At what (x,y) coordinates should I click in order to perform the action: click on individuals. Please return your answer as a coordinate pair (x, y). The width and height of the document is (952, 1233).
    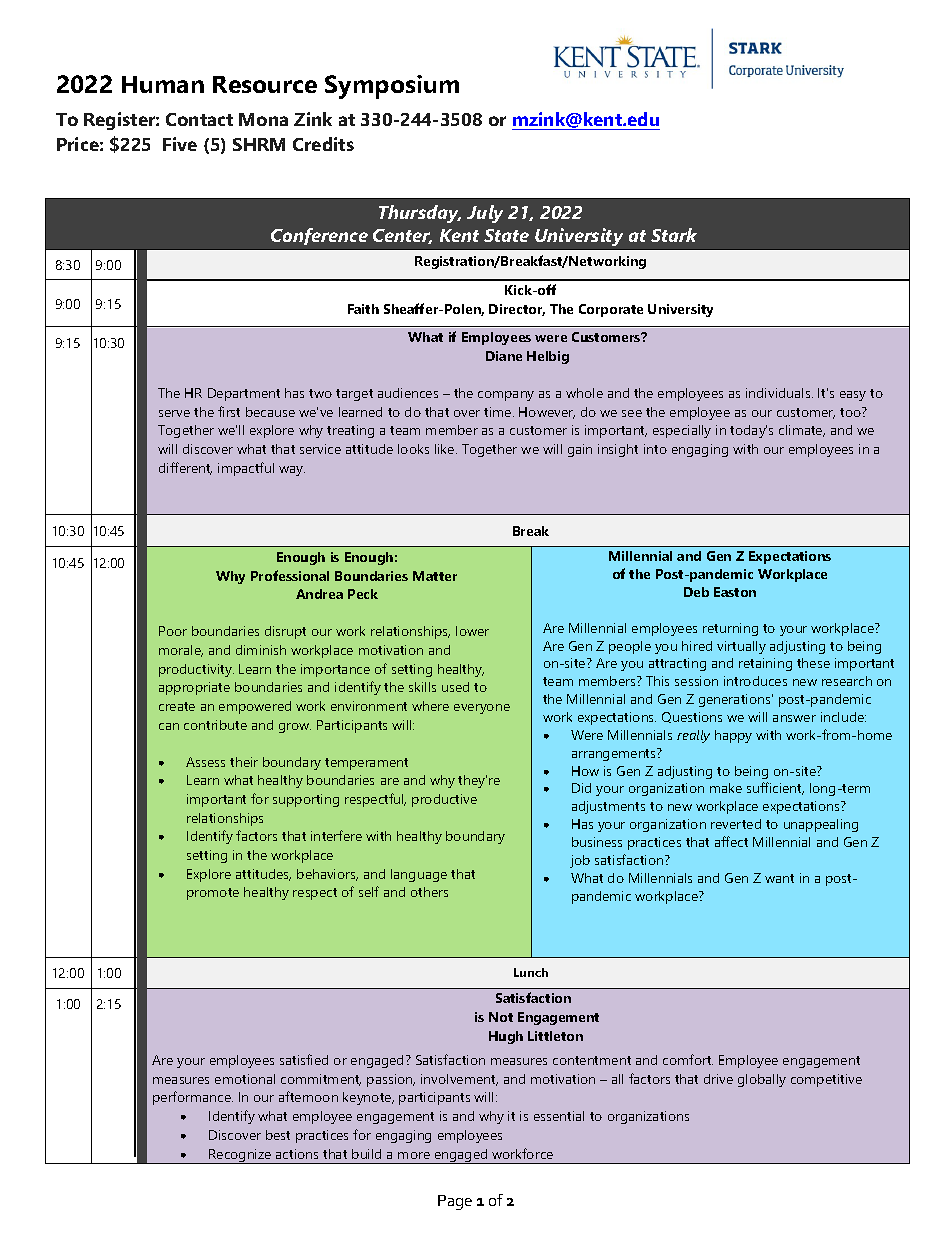
    Looking at the image, I should click on (779, 393).
